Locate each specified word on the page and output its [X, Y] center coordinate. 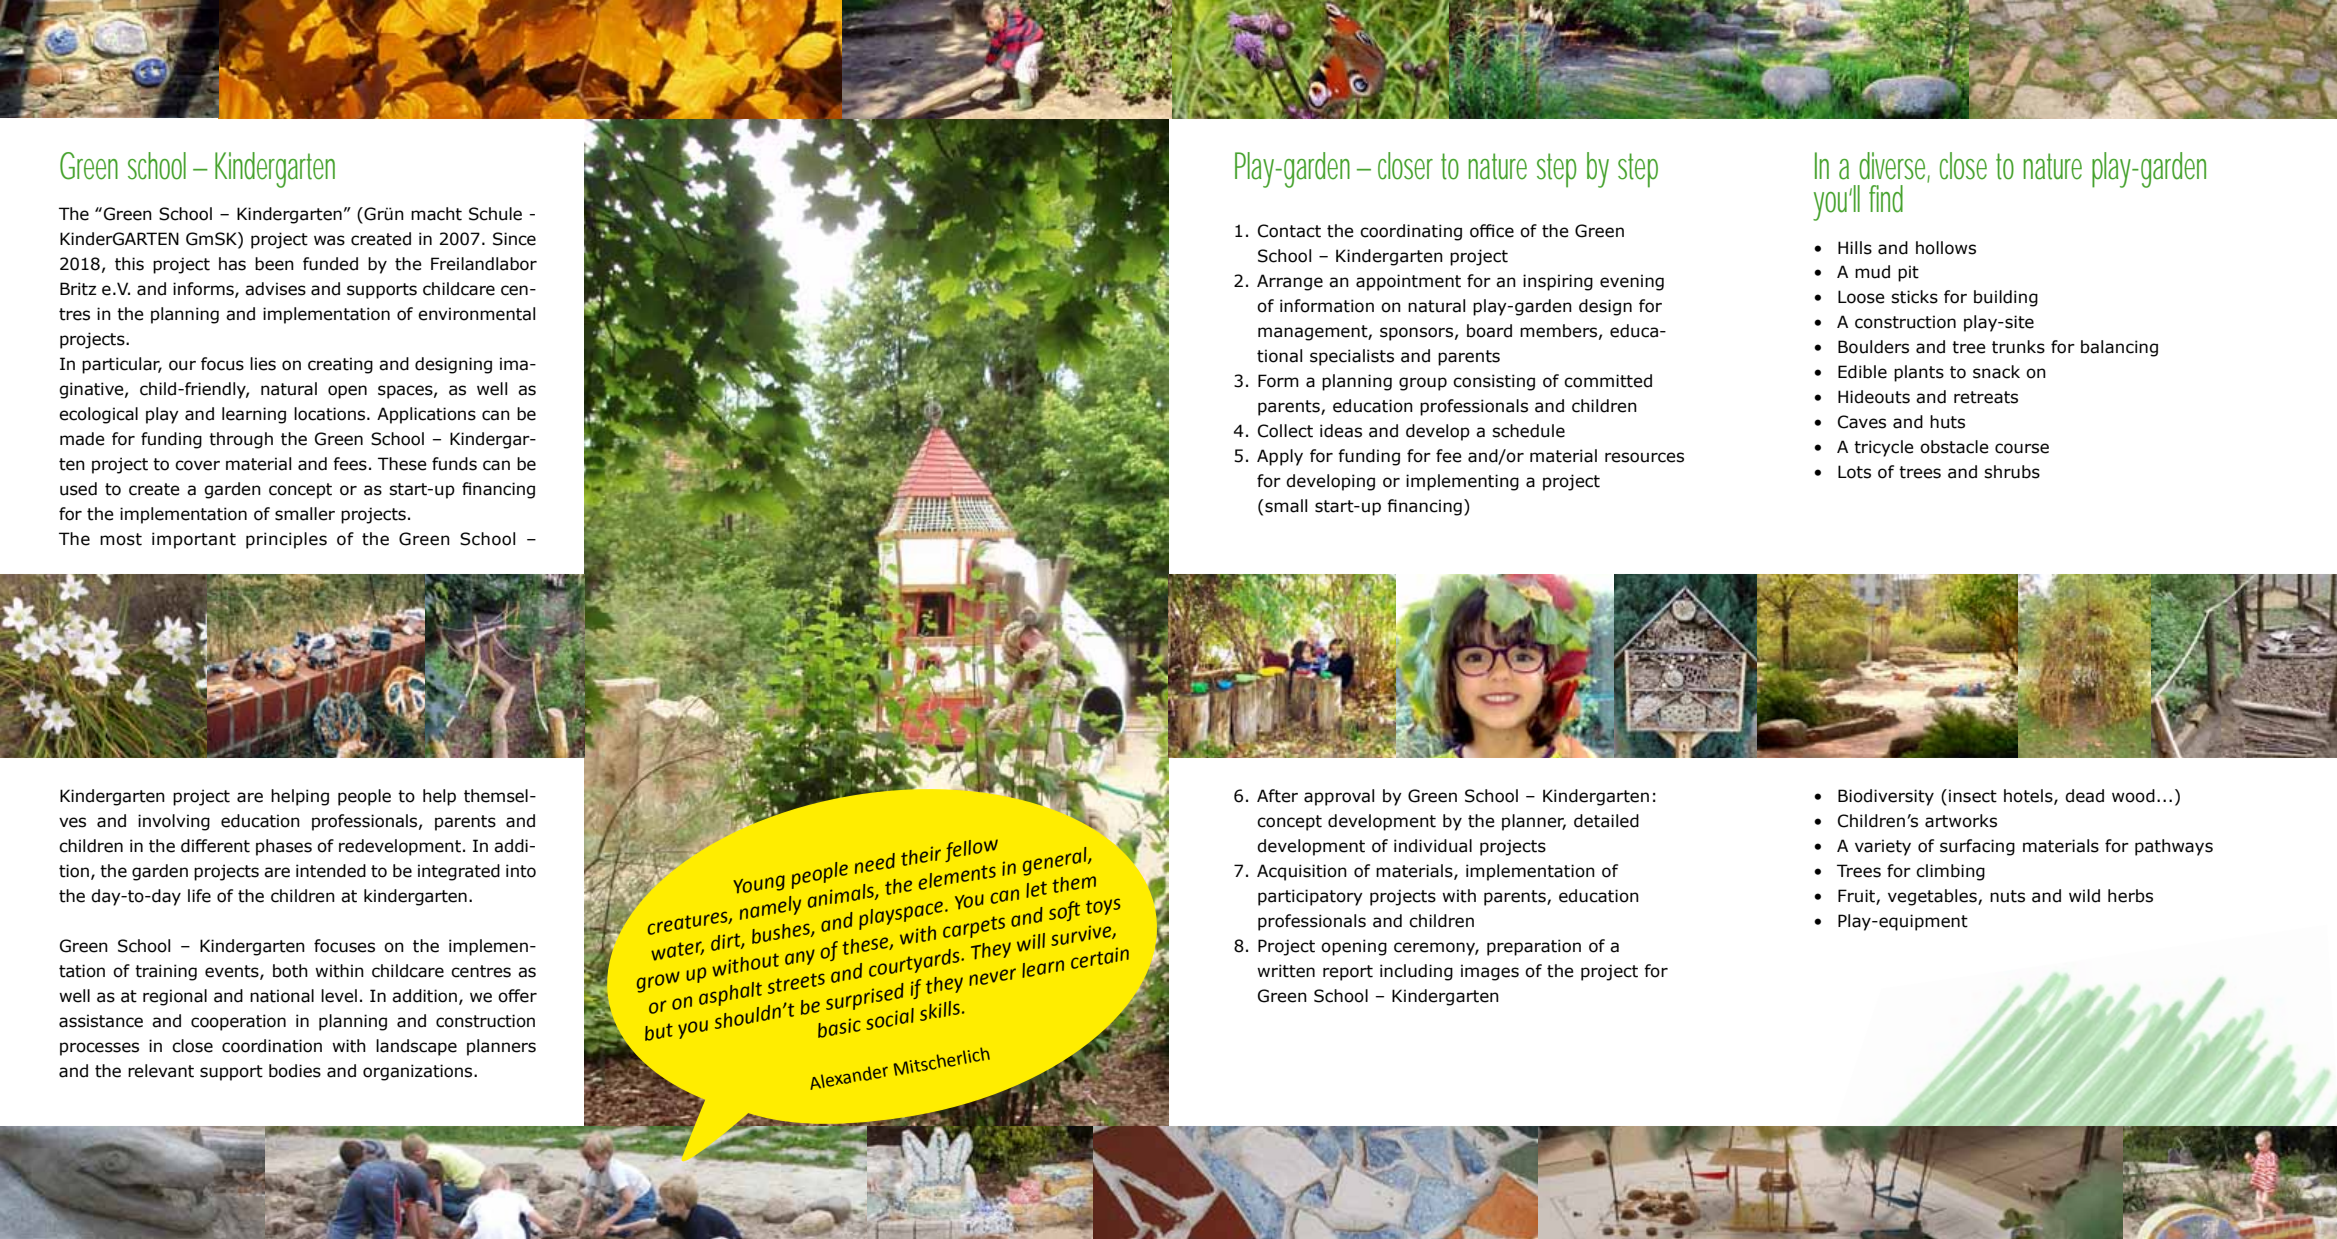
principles [286, 540]
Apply [1280, 457]
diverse [1894, 166]
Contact [1289, 231]
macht [436, 214]
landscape [416, 1047]
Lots [1854, 472]
